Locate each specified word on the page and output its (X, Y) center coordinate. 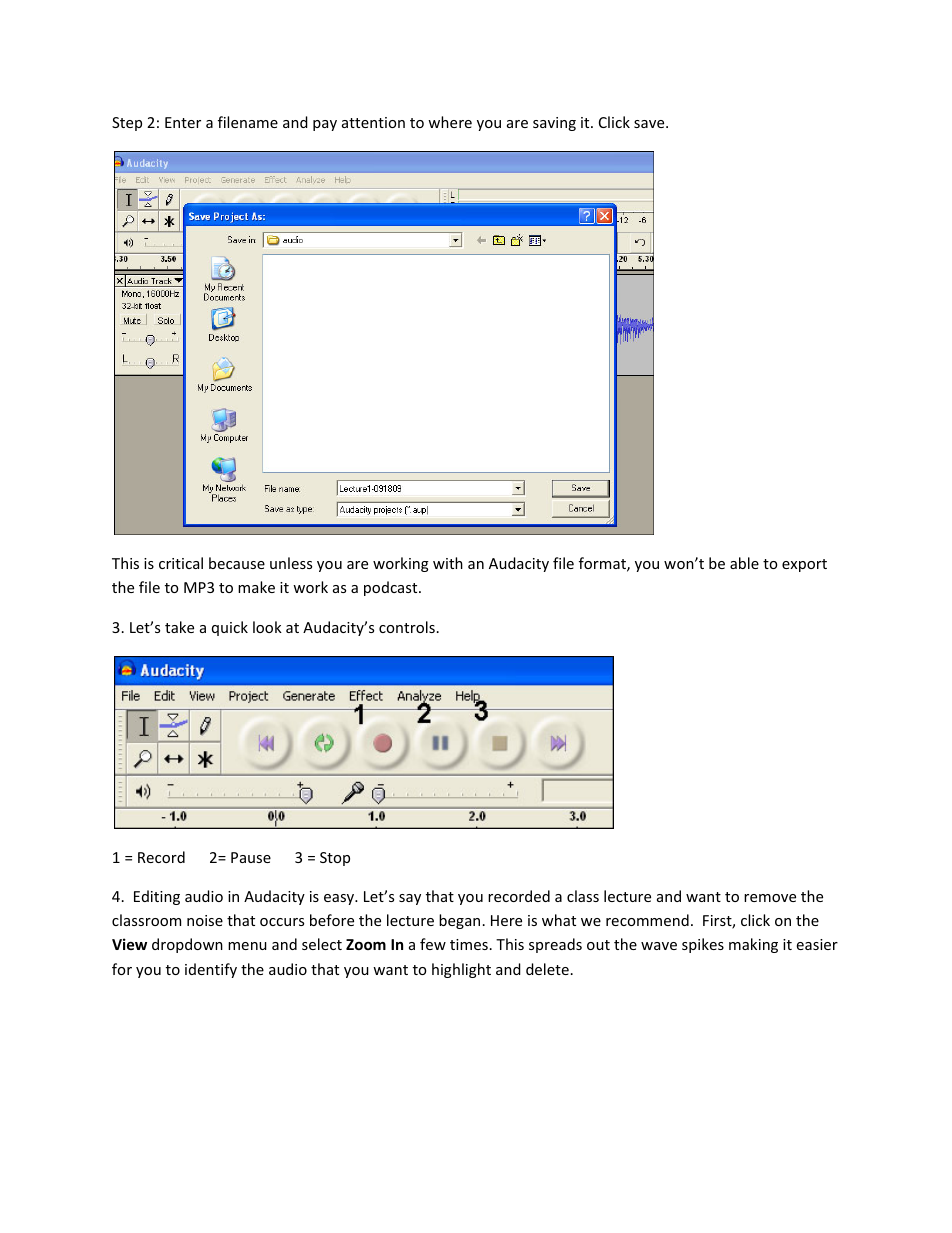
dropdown (187, 945)
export (804, 565)
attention (373, 122)
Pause (251, 857)
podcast (392, 588)
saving (554, 124)
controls (407, 627)
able (744, 563)
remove (770, 898)
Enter (183, 122)
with (448, 563)
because (237, 563)
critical (181, 563)
